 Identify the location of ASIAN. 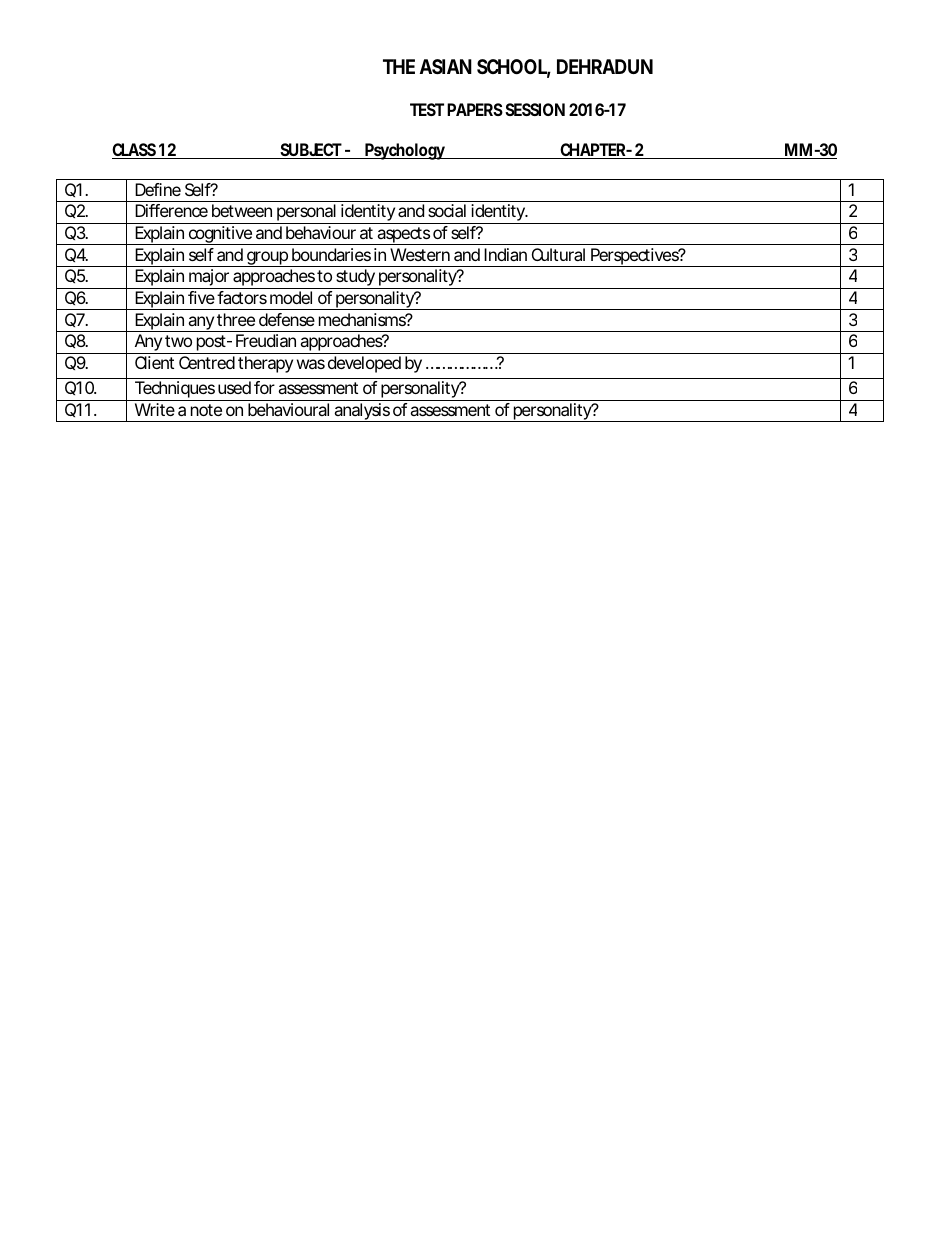
(446, 66).
